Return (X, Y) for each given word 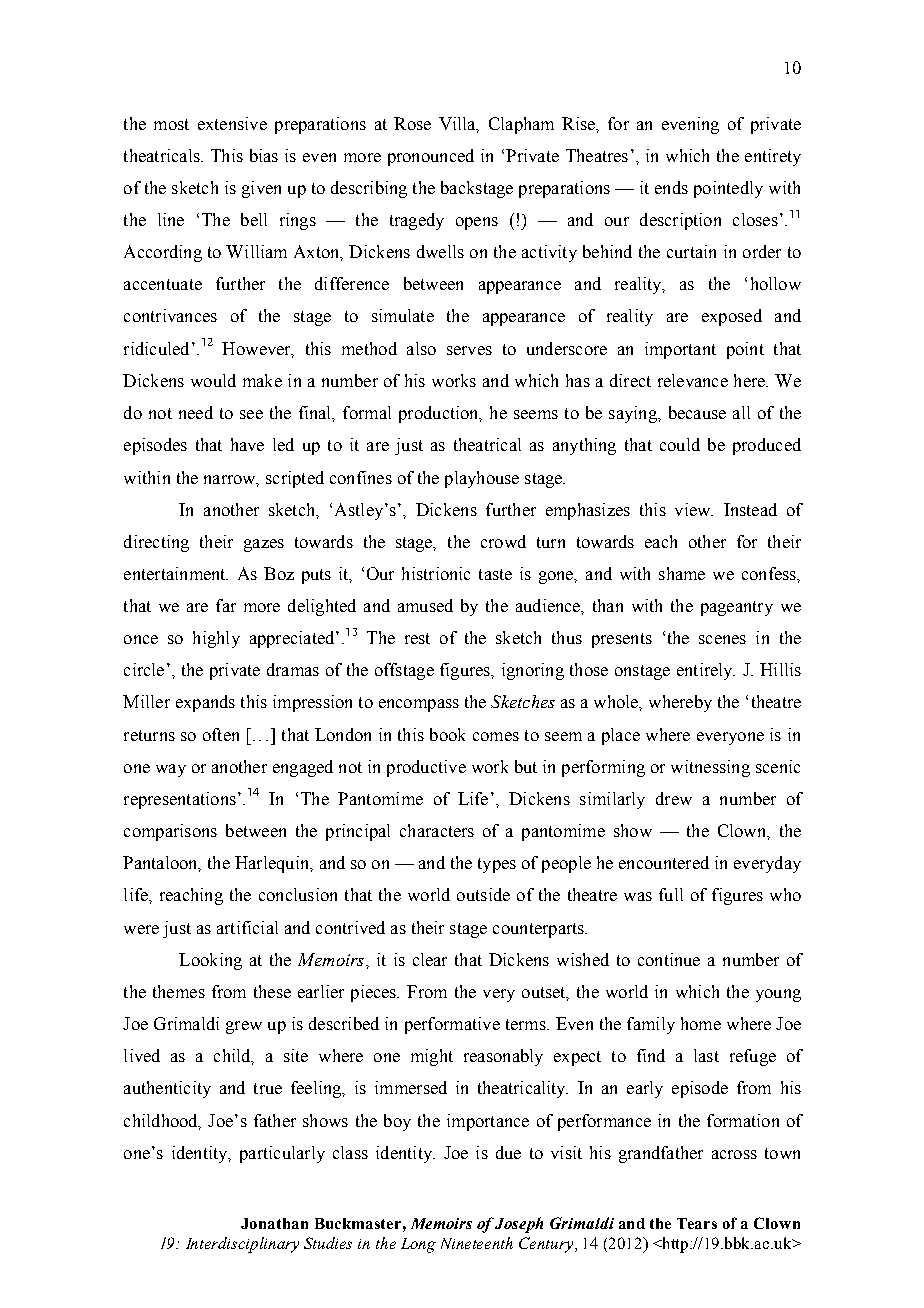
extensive (232, 123)
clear (430, 959)
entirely (706, 671)
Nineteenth (477, 1243)
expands (205, 703)
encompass (419, 705)
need (196, 412)
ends (671, 187)
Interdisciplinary (242, 1245)
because (697, 412)
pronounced (431, 157)
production (440, 414)
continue (669, 959)
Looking (210, 961)
